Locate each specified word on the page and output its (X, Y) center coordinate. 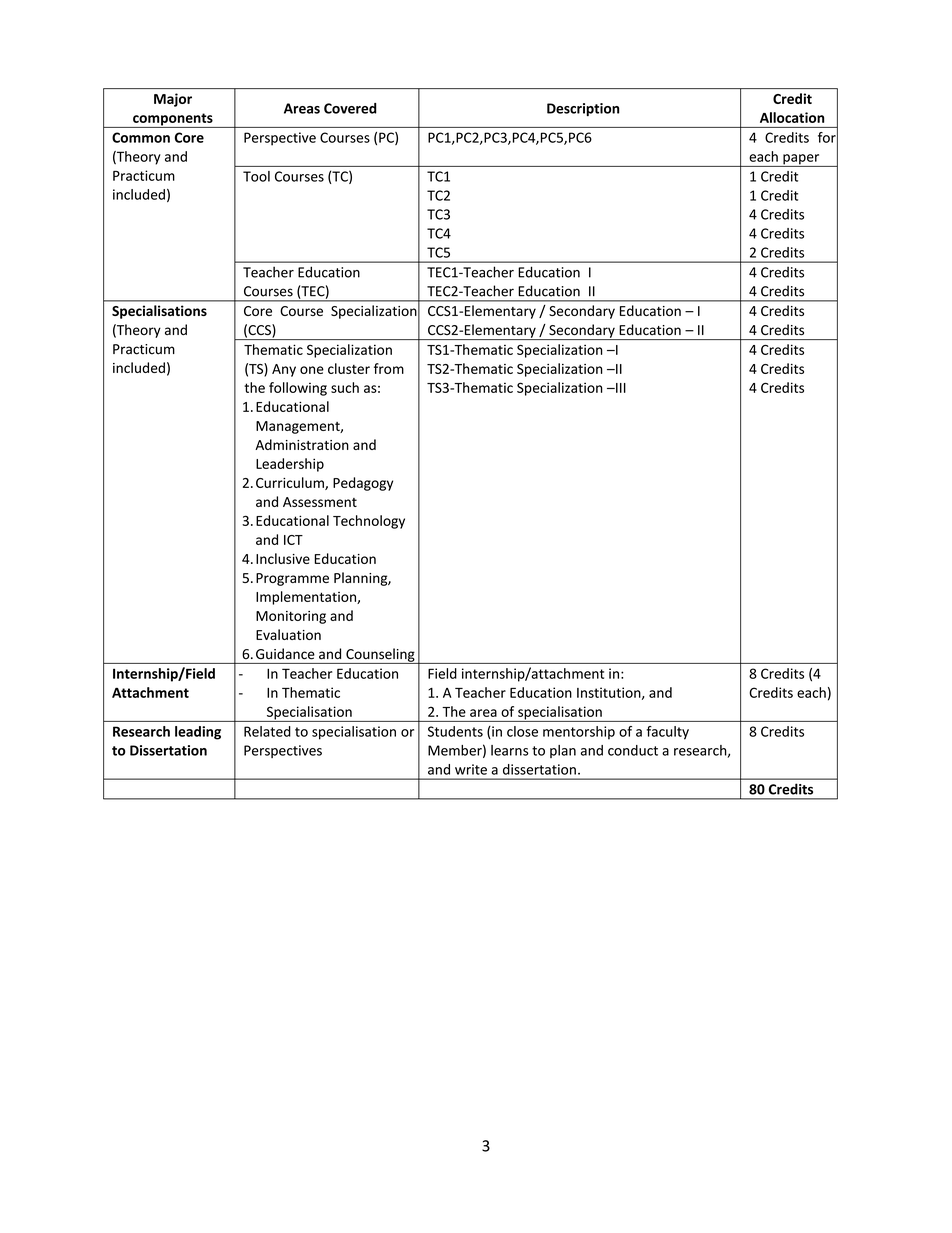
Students (455, 731)
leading (198, 733)
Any (284, 370)
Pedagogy (363, 484)
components (173, 120)
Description (583, 109)
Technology (369, 522)
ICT (293, 540)
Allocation (792, 117)
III (620, 388)
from (389, 368)
